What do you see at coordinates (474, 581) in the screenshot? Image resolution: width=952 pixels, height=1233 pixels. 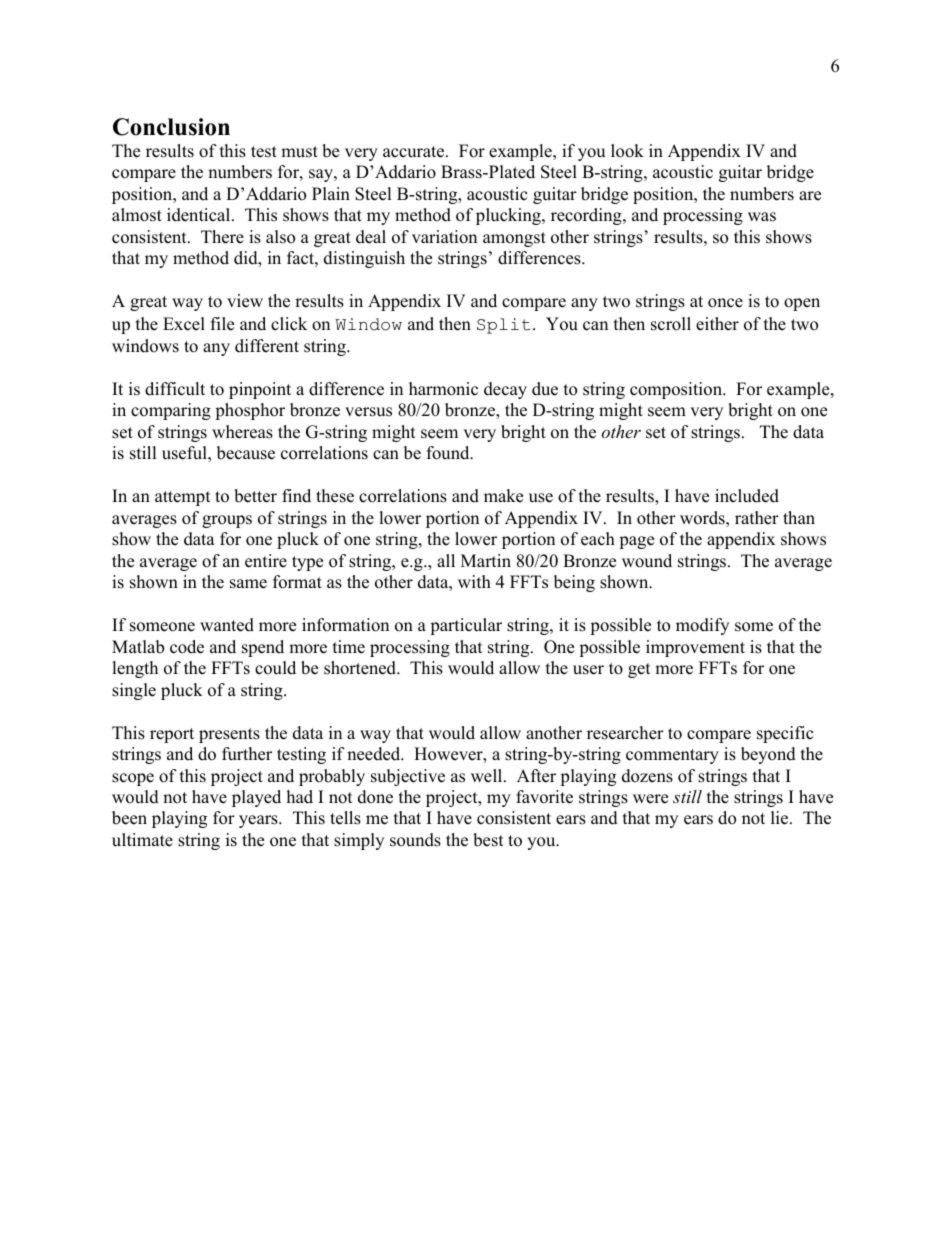 I see `with` at bounding box center [474, 581].
